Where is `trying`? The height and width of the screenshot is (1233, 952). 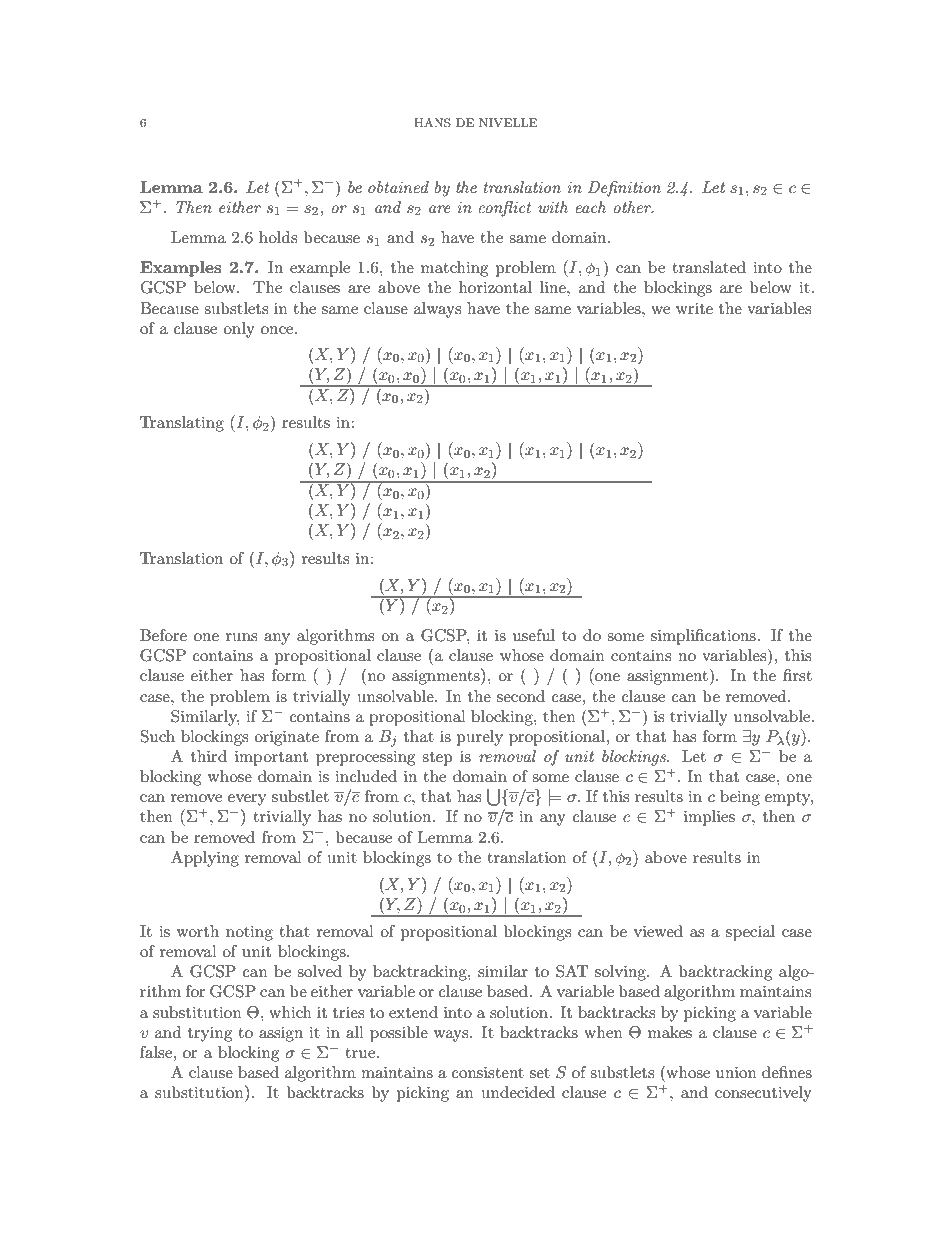
trying is located at coordinates (210, 1034).
